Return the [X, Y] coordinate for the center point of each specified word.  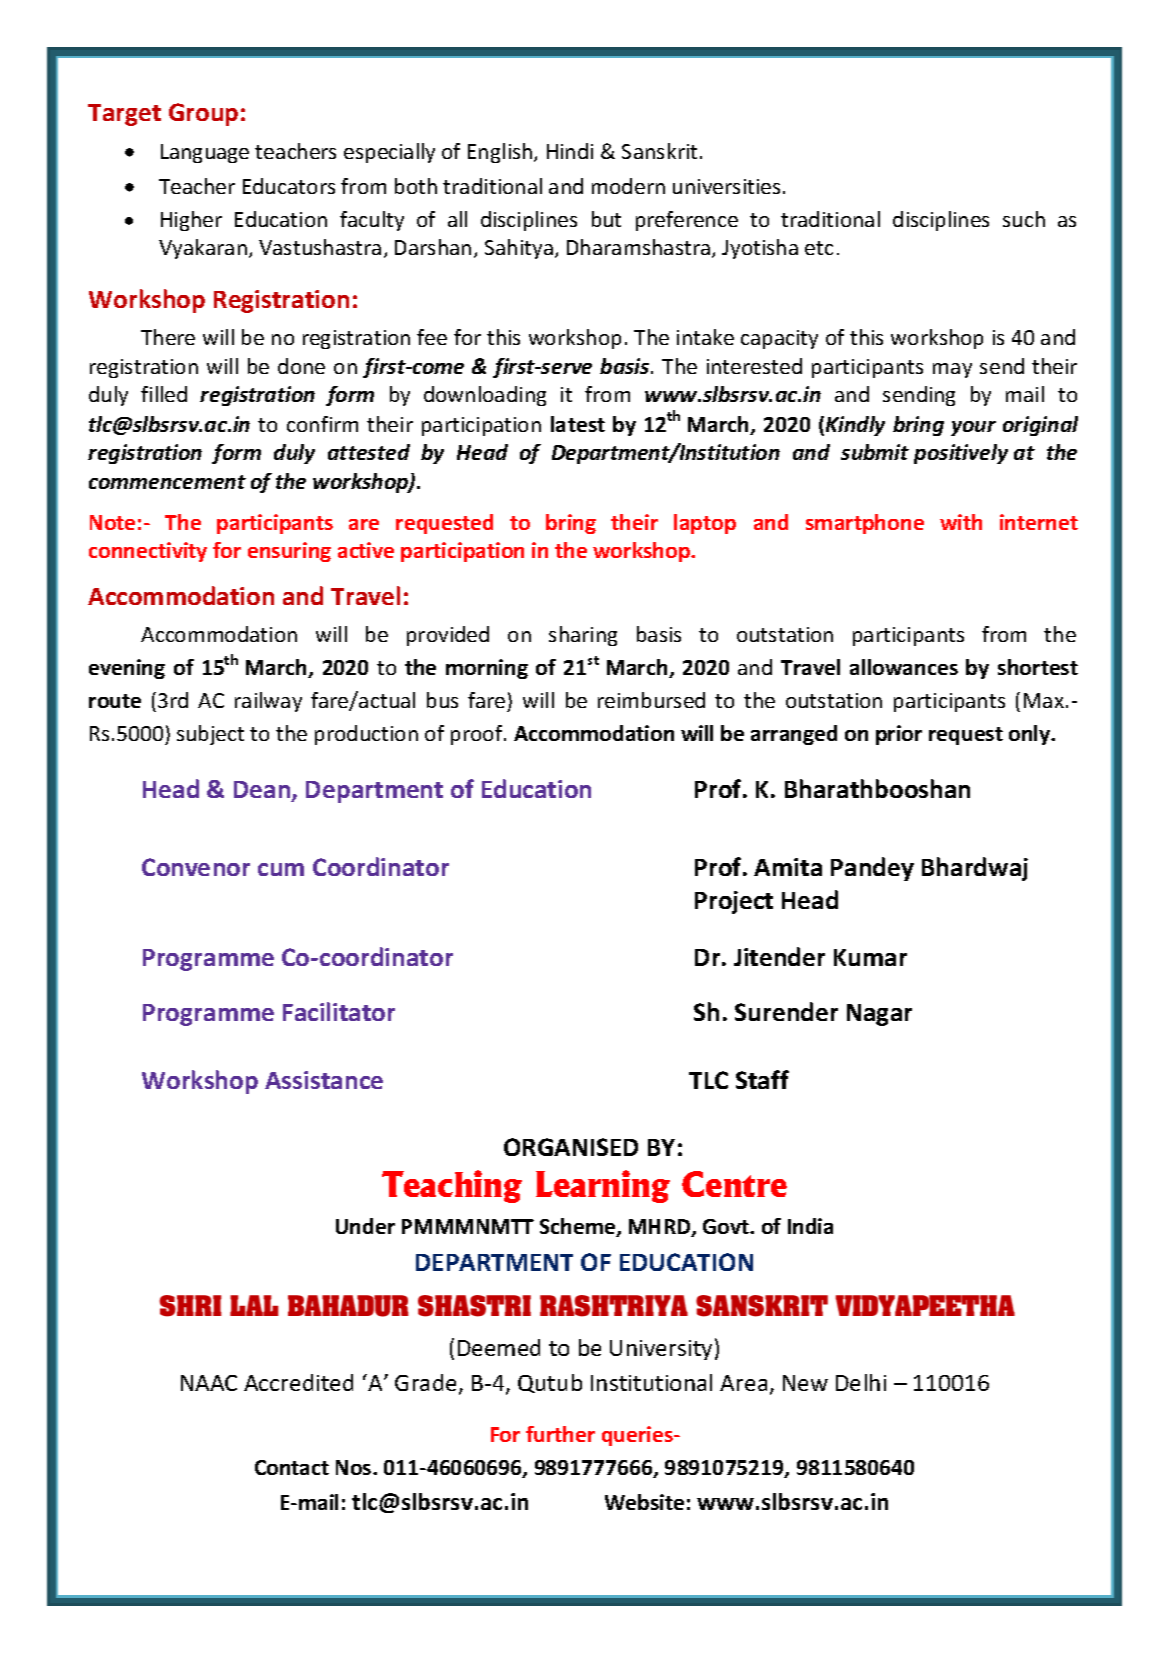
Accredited [298, 1382]
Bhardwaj [975, 869]
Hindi [570, 151]
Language [205, 153]
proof [478, 735]
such [1024, 219]
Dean [263, 791]
